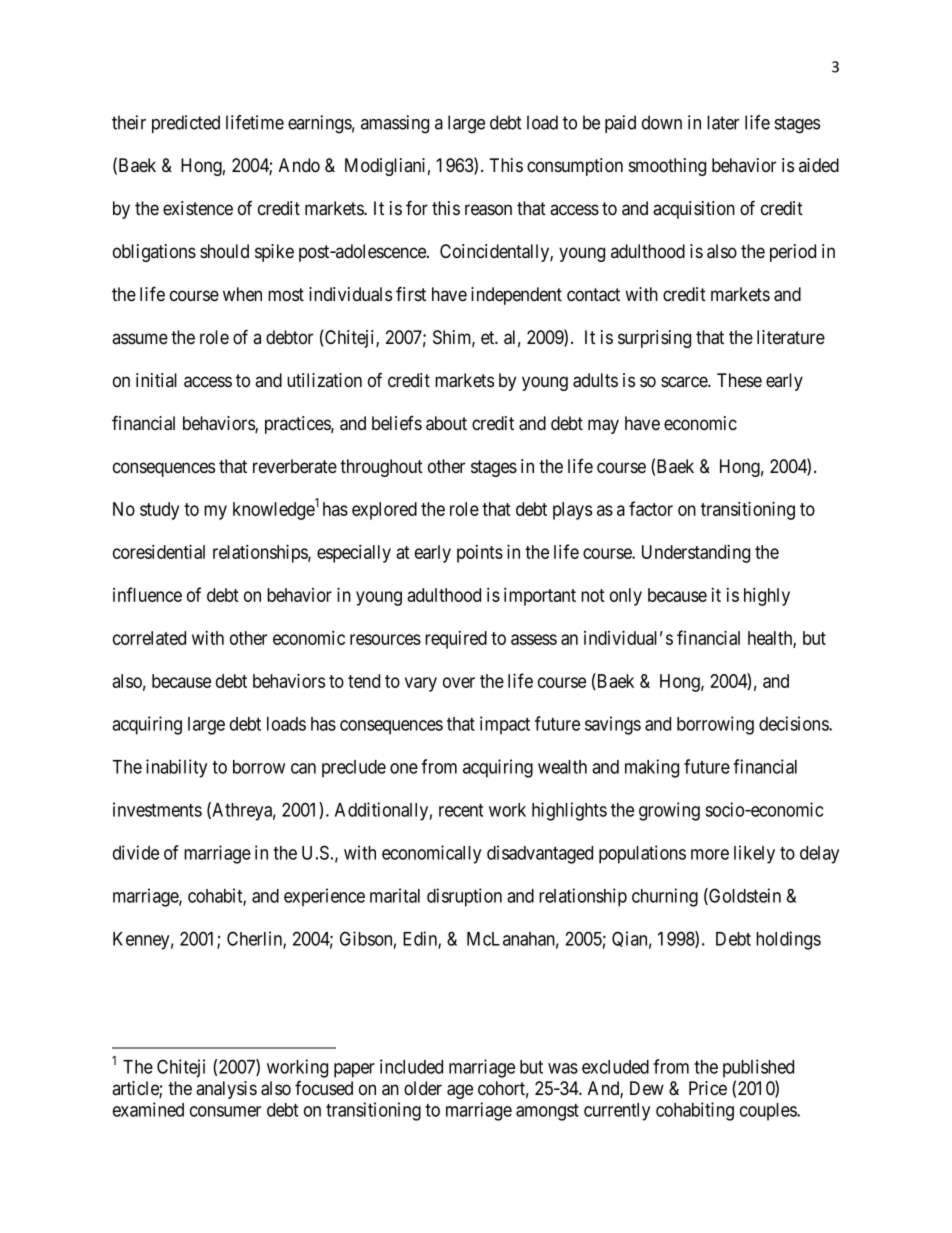 The width and height of the screenshot is (952, 1233). Describe the element at coordinates (652, 768) in the screenshot. I see `making` at that location.
